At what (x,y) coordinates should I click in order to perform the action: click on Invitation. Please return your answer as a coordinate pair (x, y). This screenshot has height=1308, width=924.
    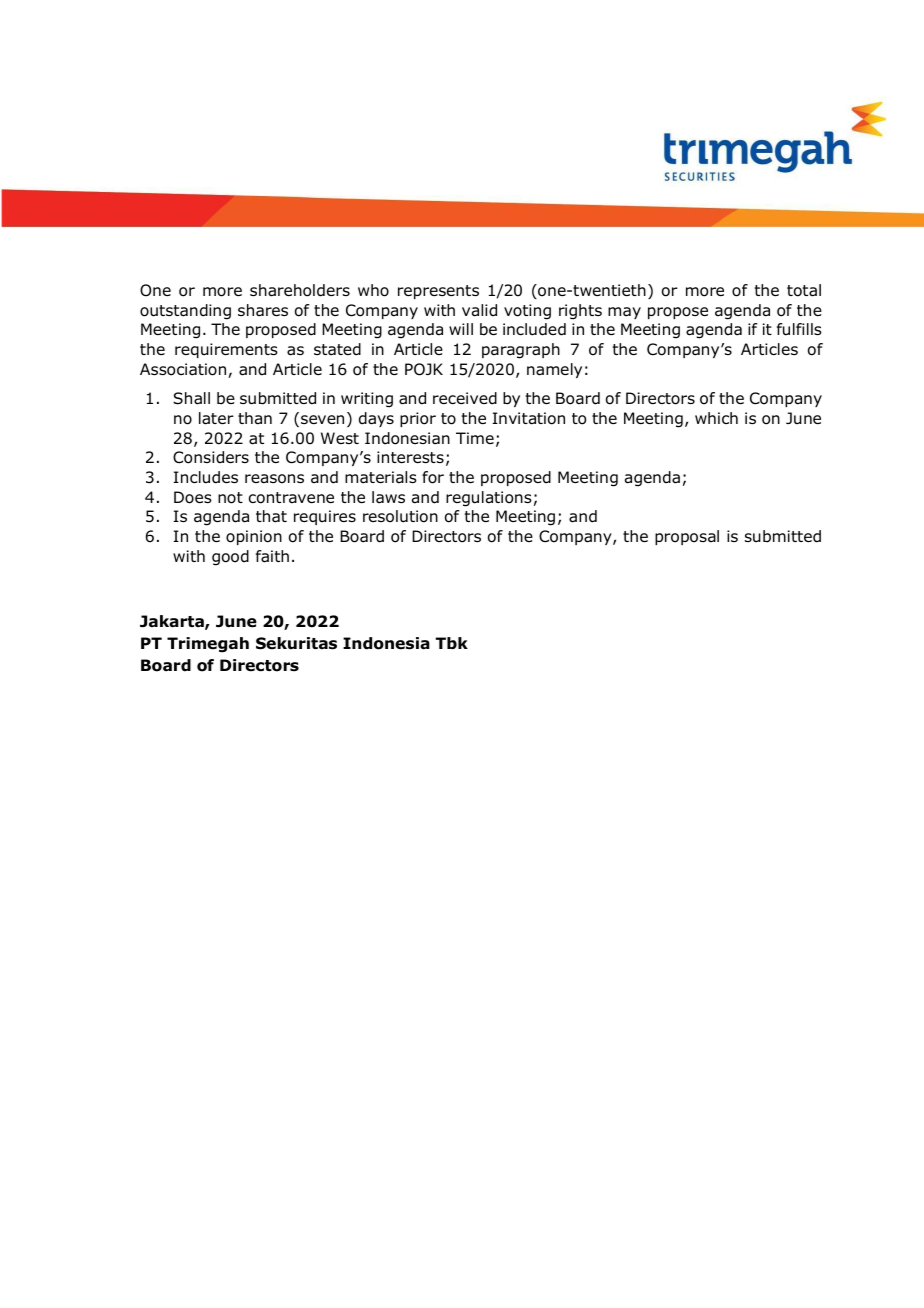
    Looking at the image, I should click on (529, 418).
